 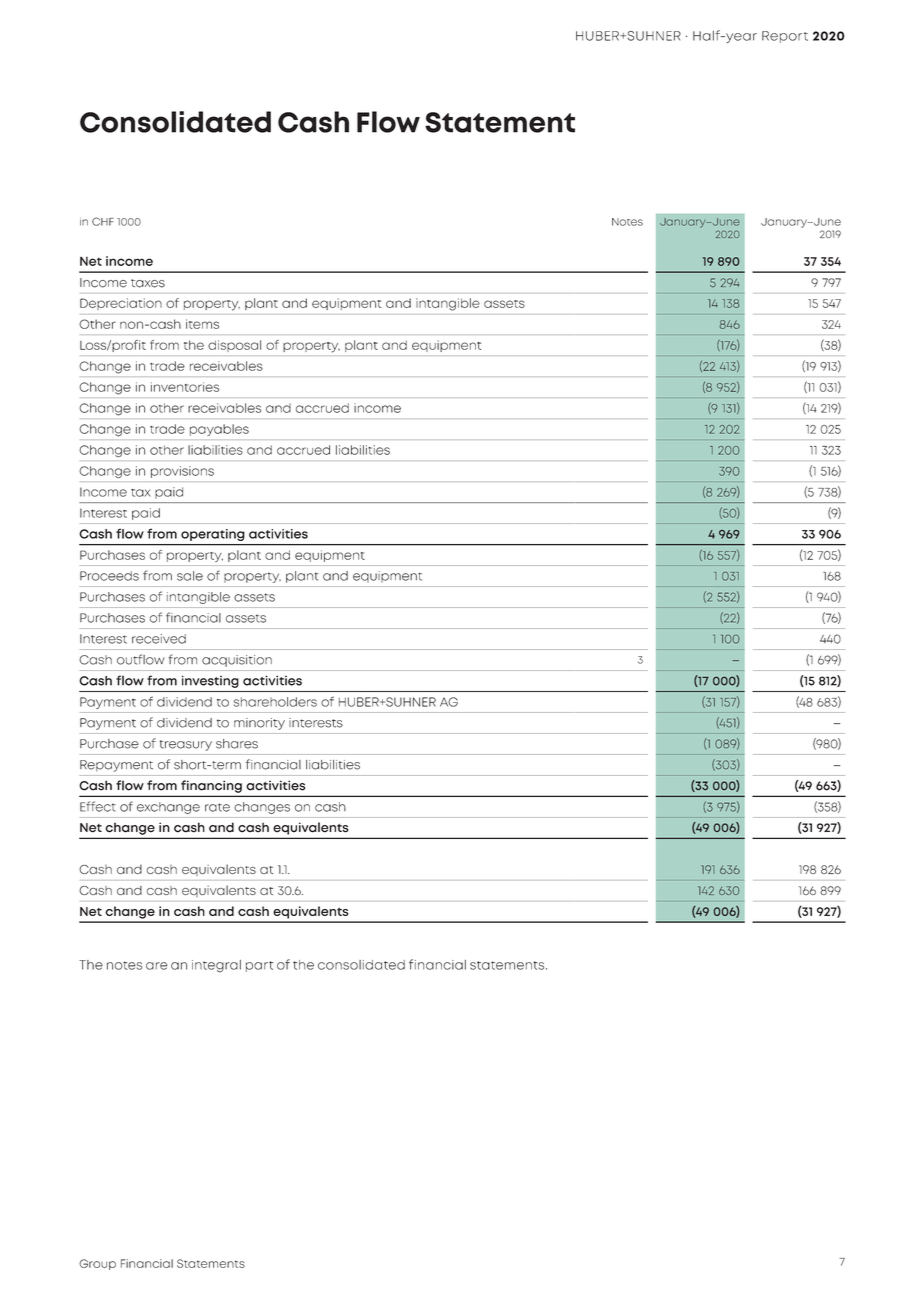 I want to click on integral, so click(x=216, y=966).
